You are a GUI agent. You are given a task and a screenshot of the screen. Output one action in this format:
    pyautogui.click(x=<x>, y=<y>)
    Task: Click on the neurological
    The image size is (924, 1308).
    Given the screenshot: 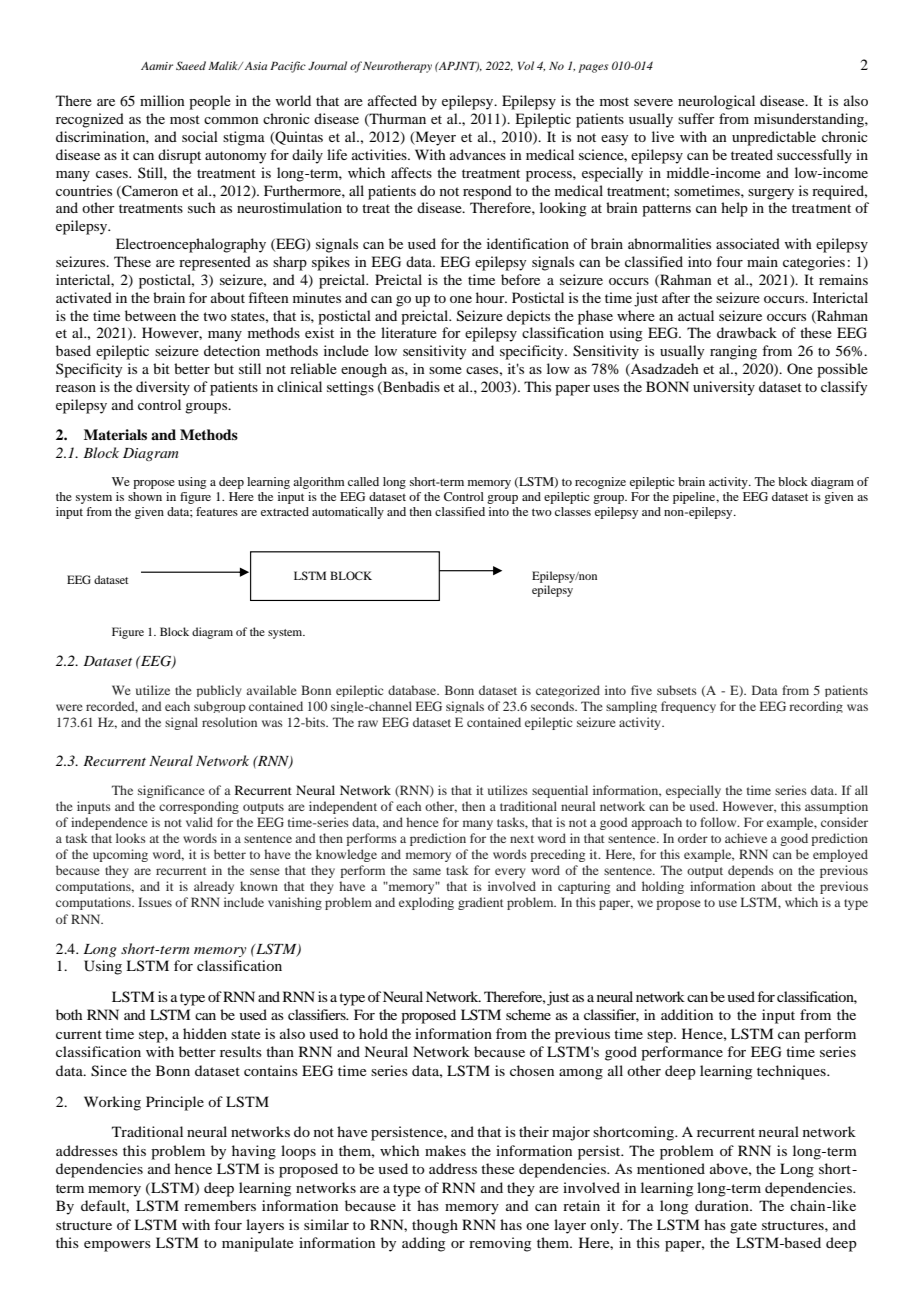 What is the action you would take?
    pyautogui.click(x=716, y=102)
